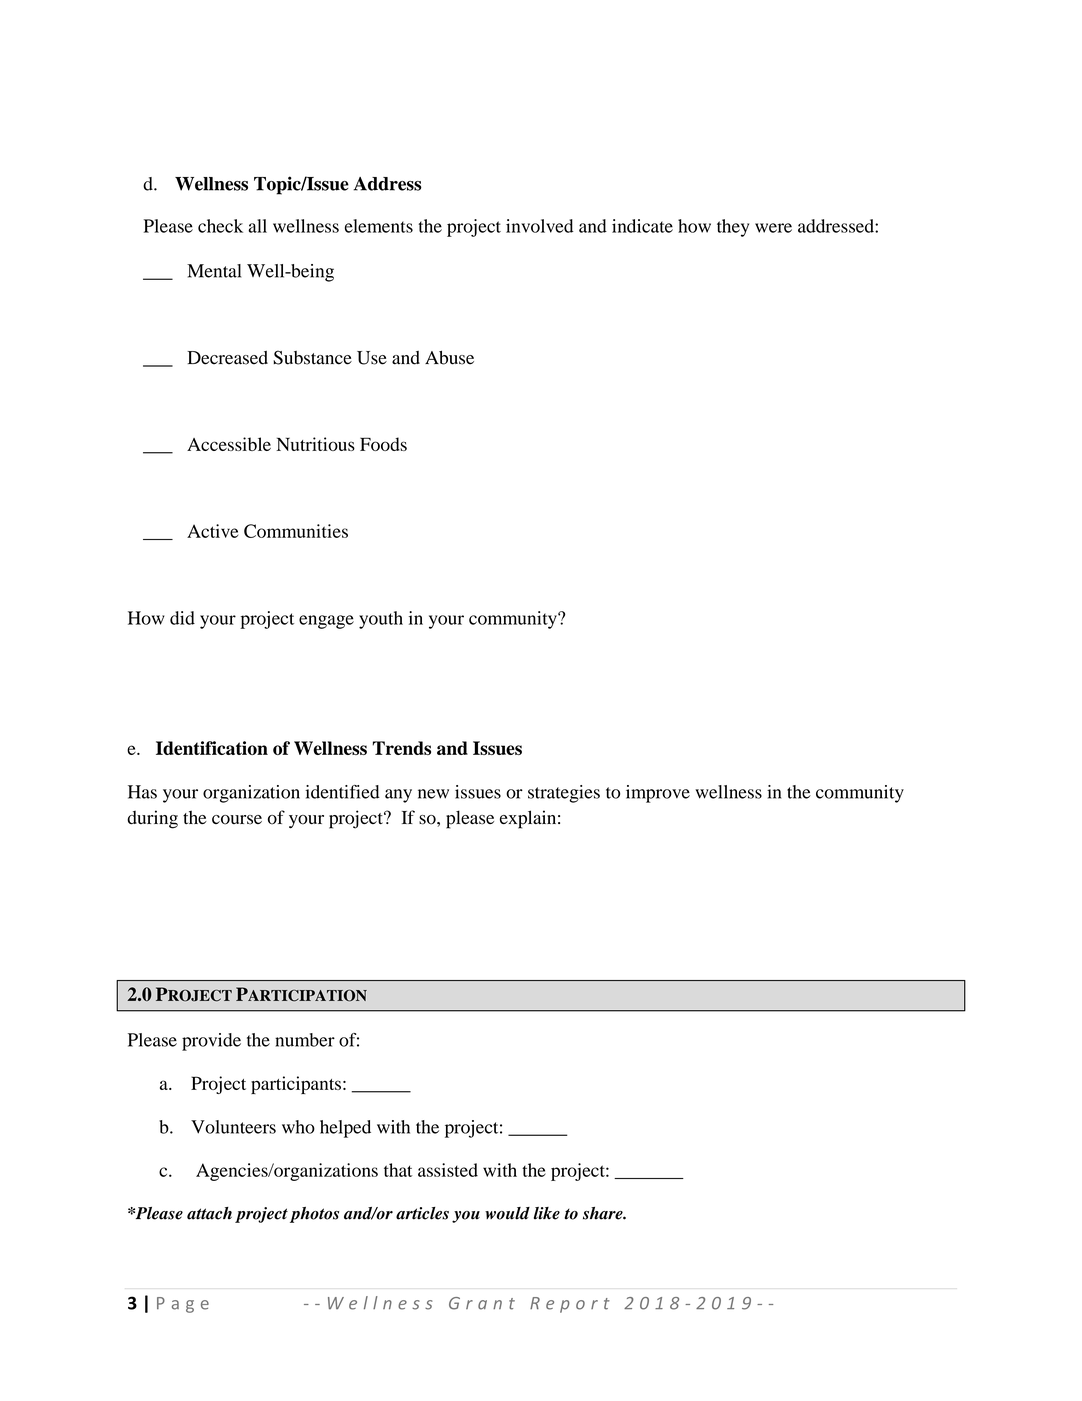 The image size is (1082, 1401). What do you see at coordinates (379, 226) in the screenshot?
I see `elements` at bounding box center [379, 226].
